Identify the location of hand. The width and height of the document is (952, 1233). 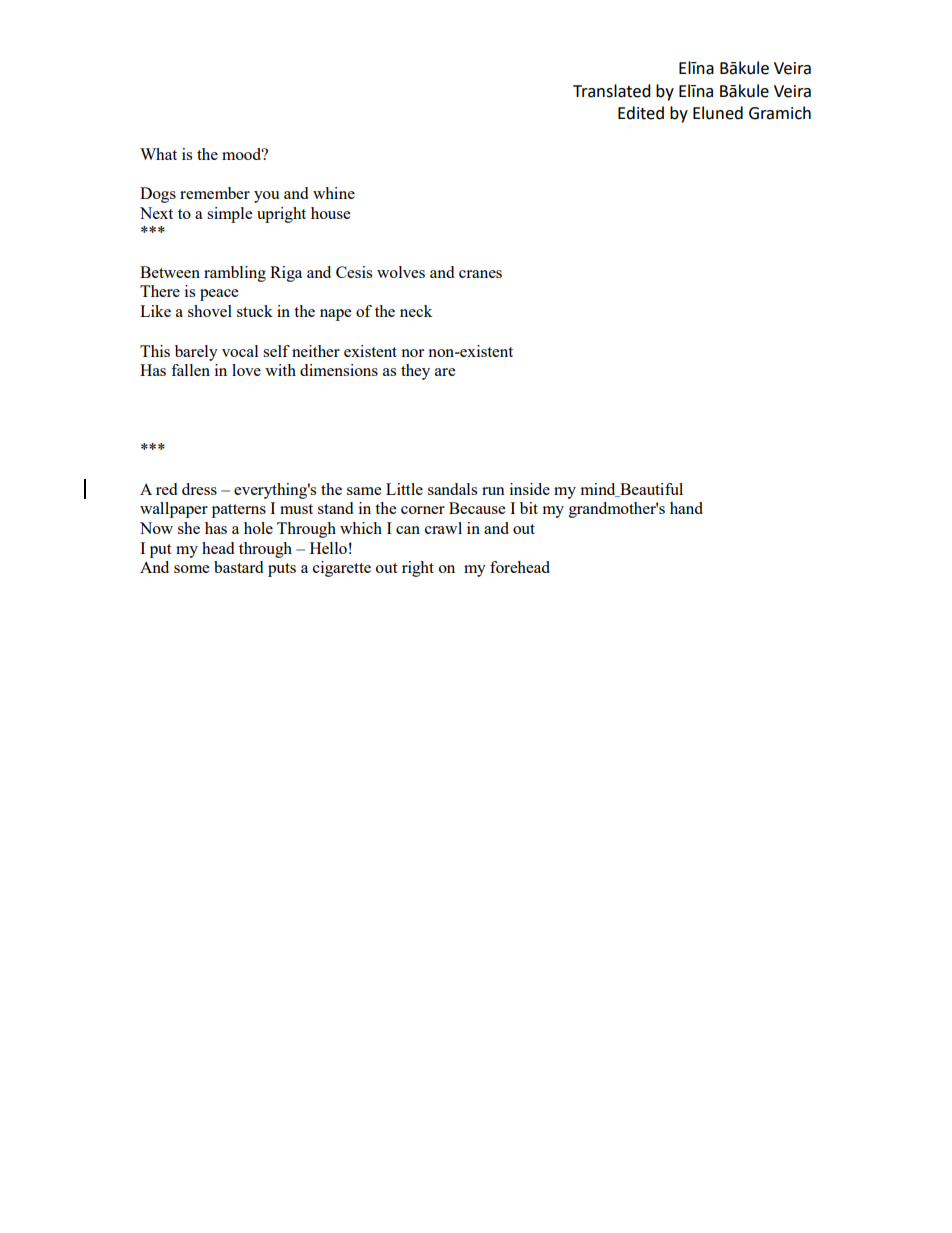
(686, 508).
